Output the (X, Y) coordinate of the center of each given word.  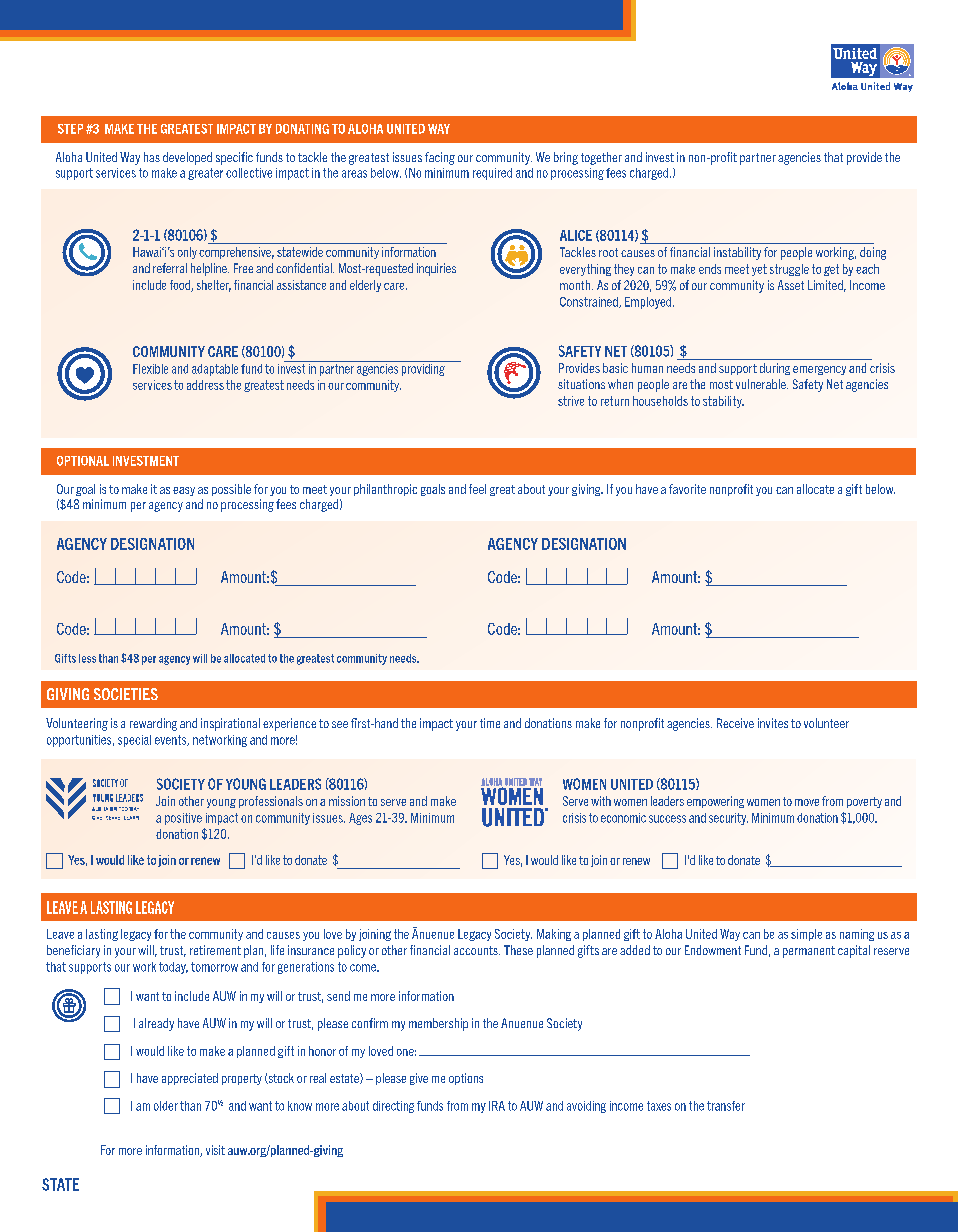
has (152, 157)
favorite (687, 489)
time (490, 723)
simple (806, 935)
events (172, 740)
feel (477, 489)
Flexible (150, 369)
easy (184, 491)
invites (773, 723)
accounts (477, 950)
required (492, 174)
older (166, 1106)
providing (423, 368)
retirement (215, 950)
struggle (789, 270)
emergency (819, 370)
